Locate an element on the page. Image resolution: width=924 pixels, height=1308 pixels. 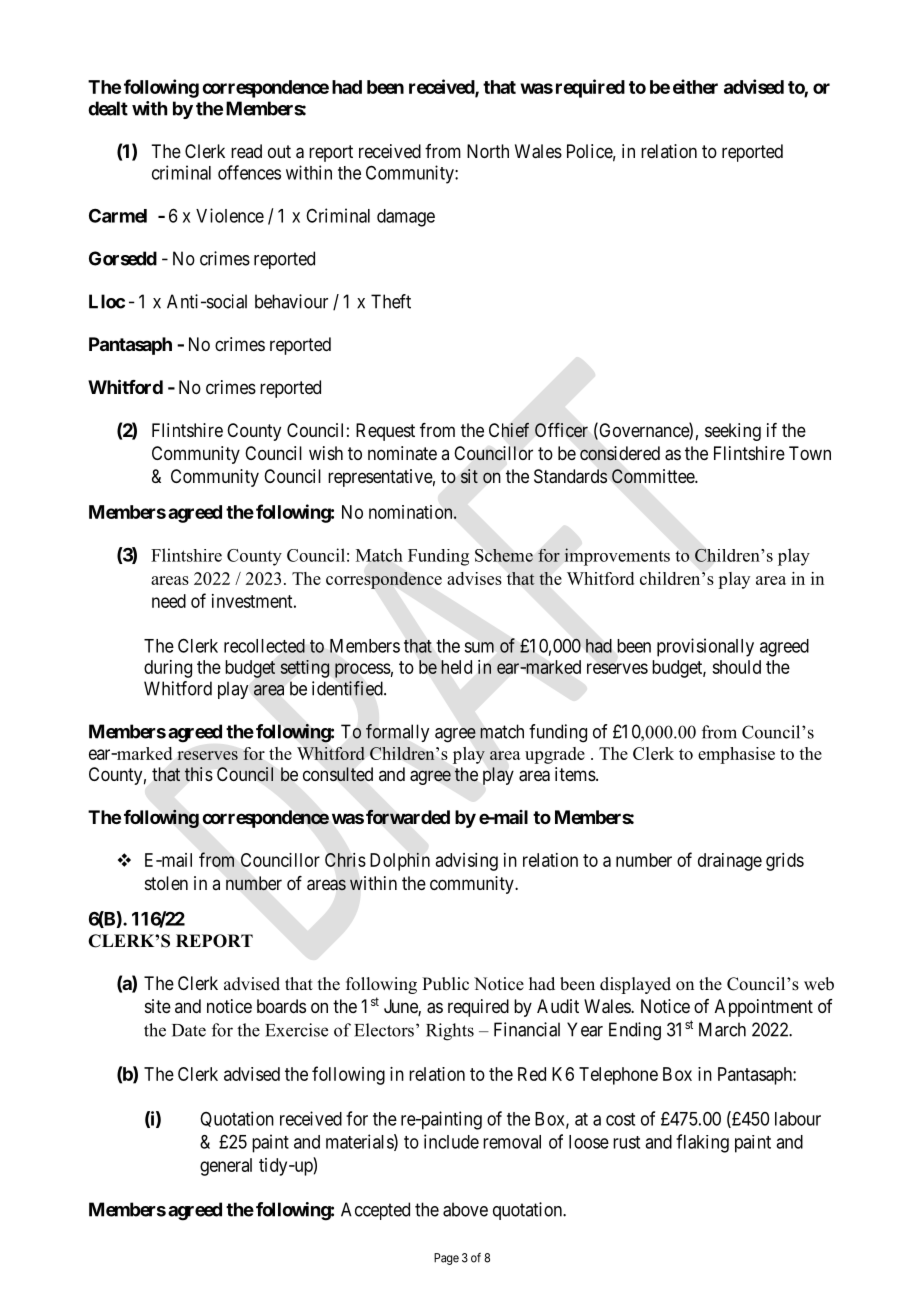
above is located at coordinates (465, 1209).
